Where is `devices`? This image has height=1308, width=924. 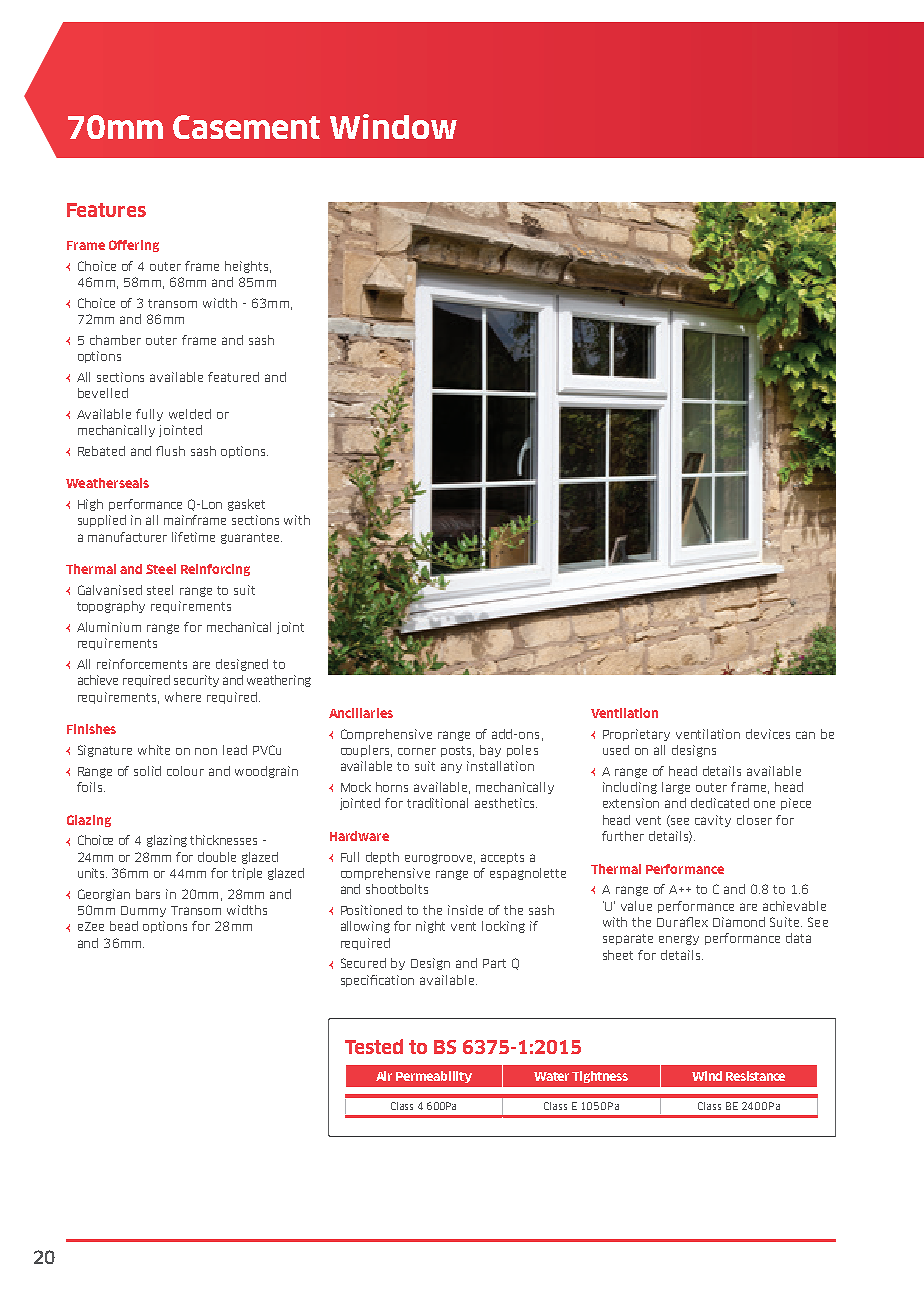 devices is located at coordinates (768, 734).
